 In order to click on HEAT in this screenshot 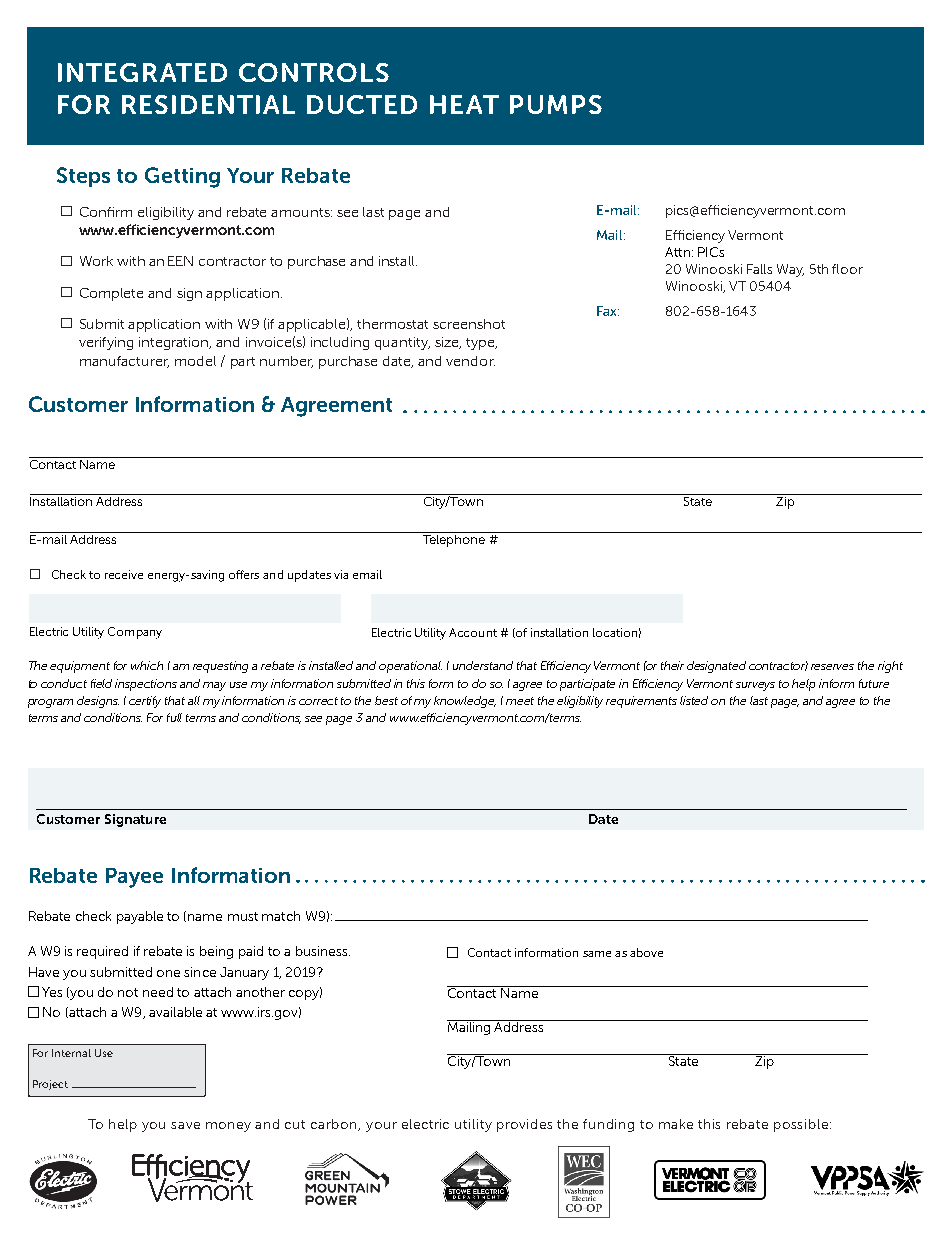, I will do `click(464, 104)`.
